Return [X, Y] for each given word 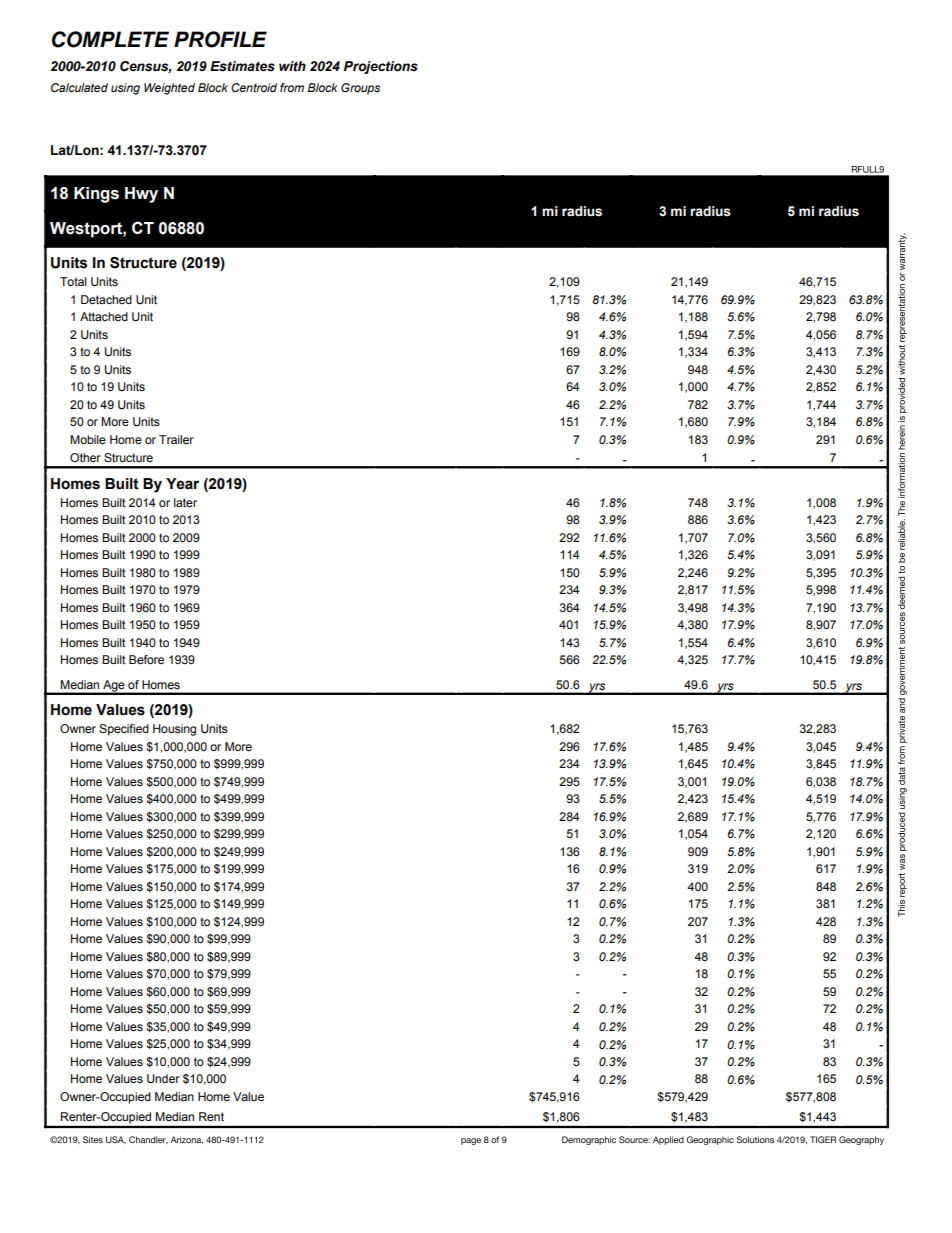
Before [146, 659]
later [185, 502]
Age [114, 687]
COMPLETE [110, 39]
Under [163, 1079]
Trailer [176, 439]
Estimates [242, 66]
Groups [360, 89]
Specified [124, 730]
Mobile [88, 439]
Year [182, 484]
